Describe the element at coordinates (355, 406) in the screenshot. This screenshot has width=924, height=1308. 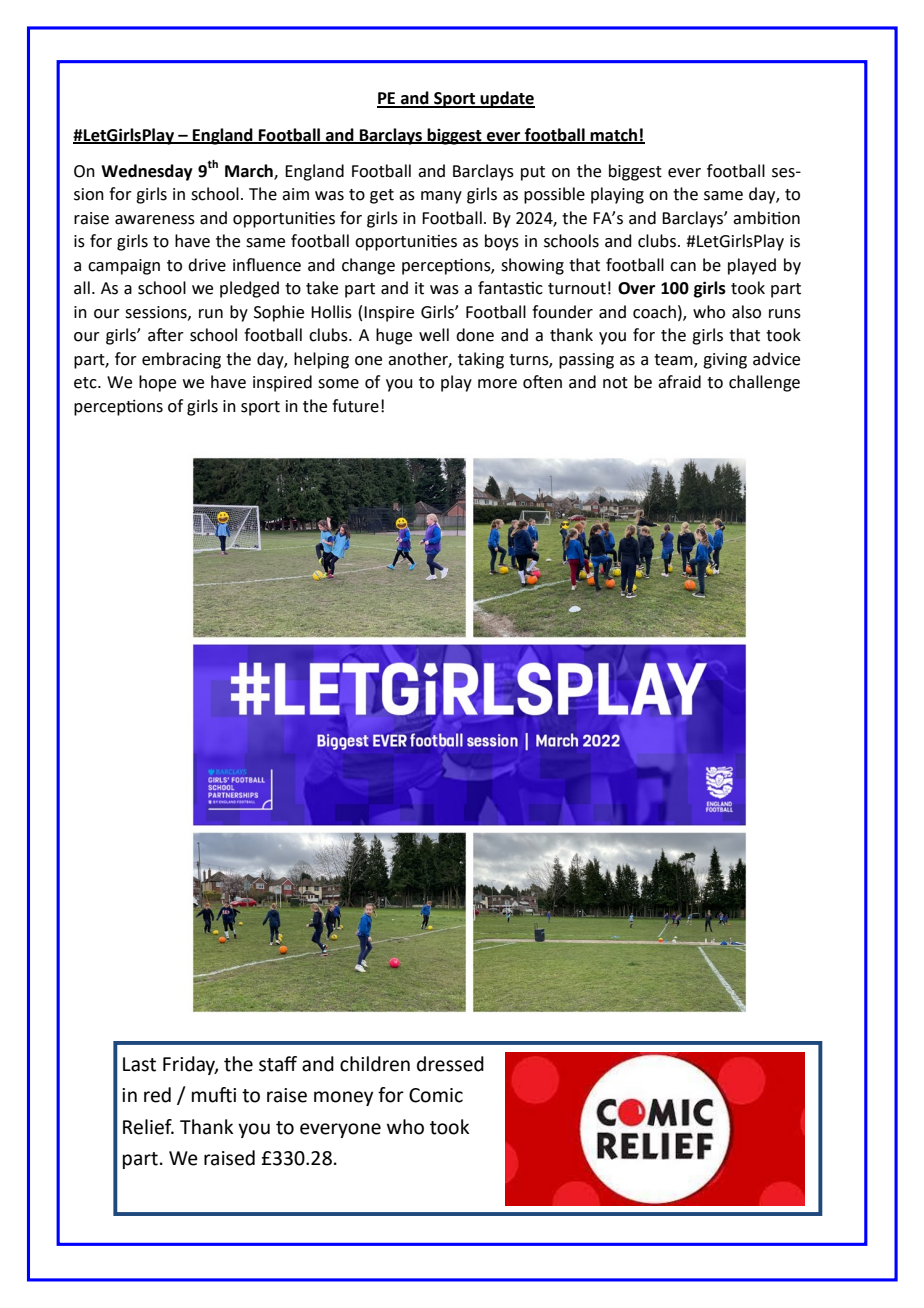
I see `future` at that location.
